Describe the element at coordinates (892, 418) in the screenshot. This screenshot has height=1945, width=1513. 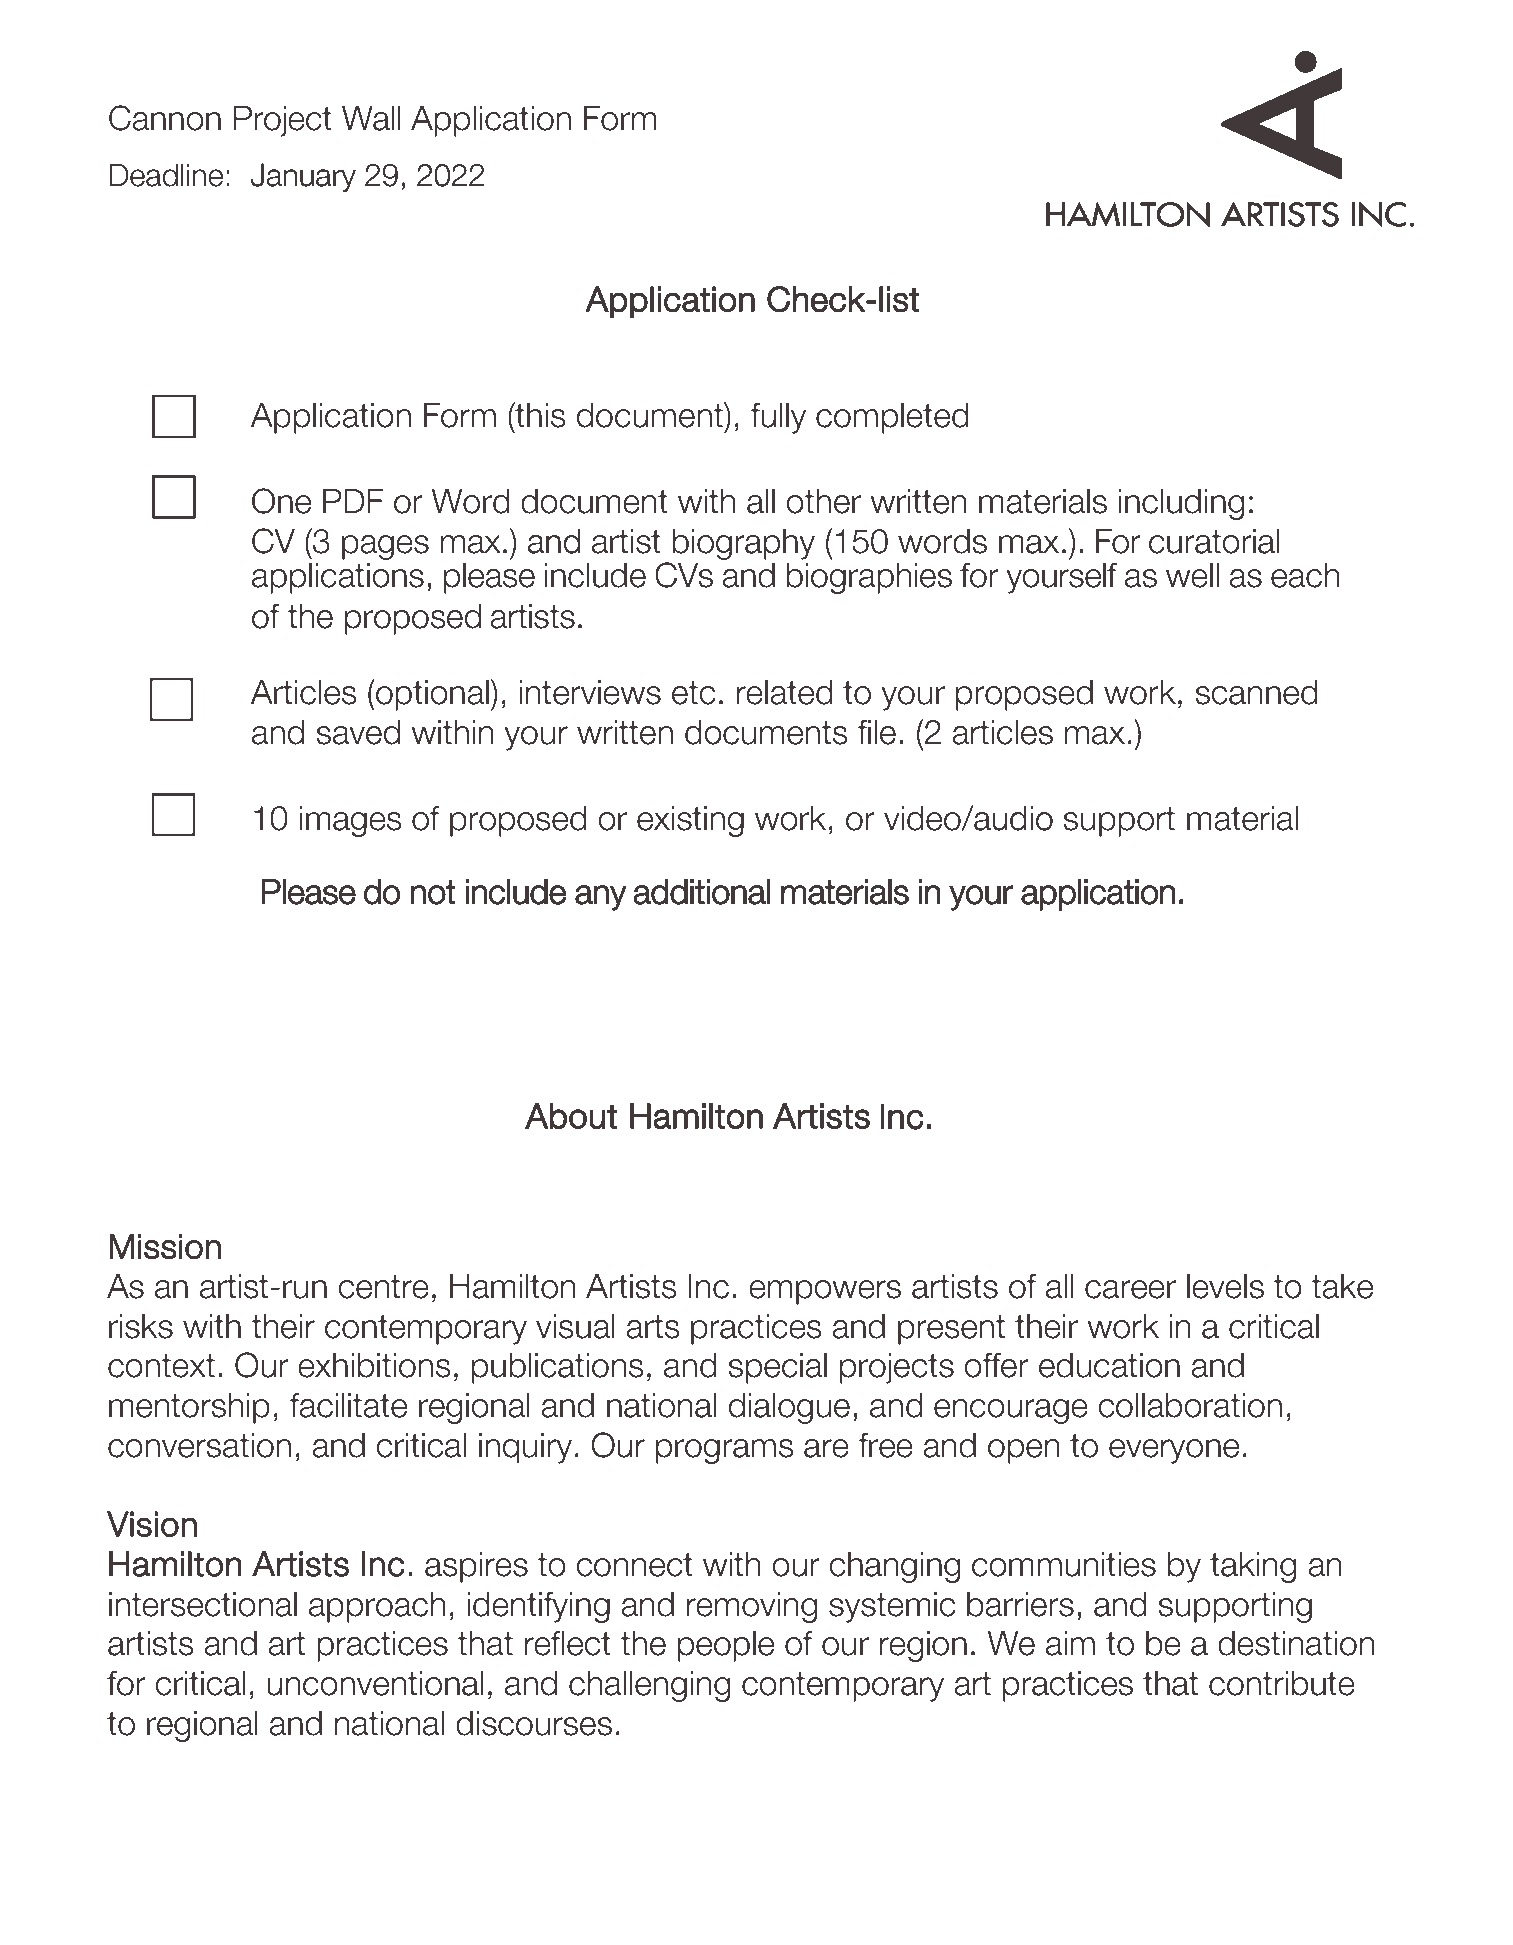
I see `completed` at that location.
